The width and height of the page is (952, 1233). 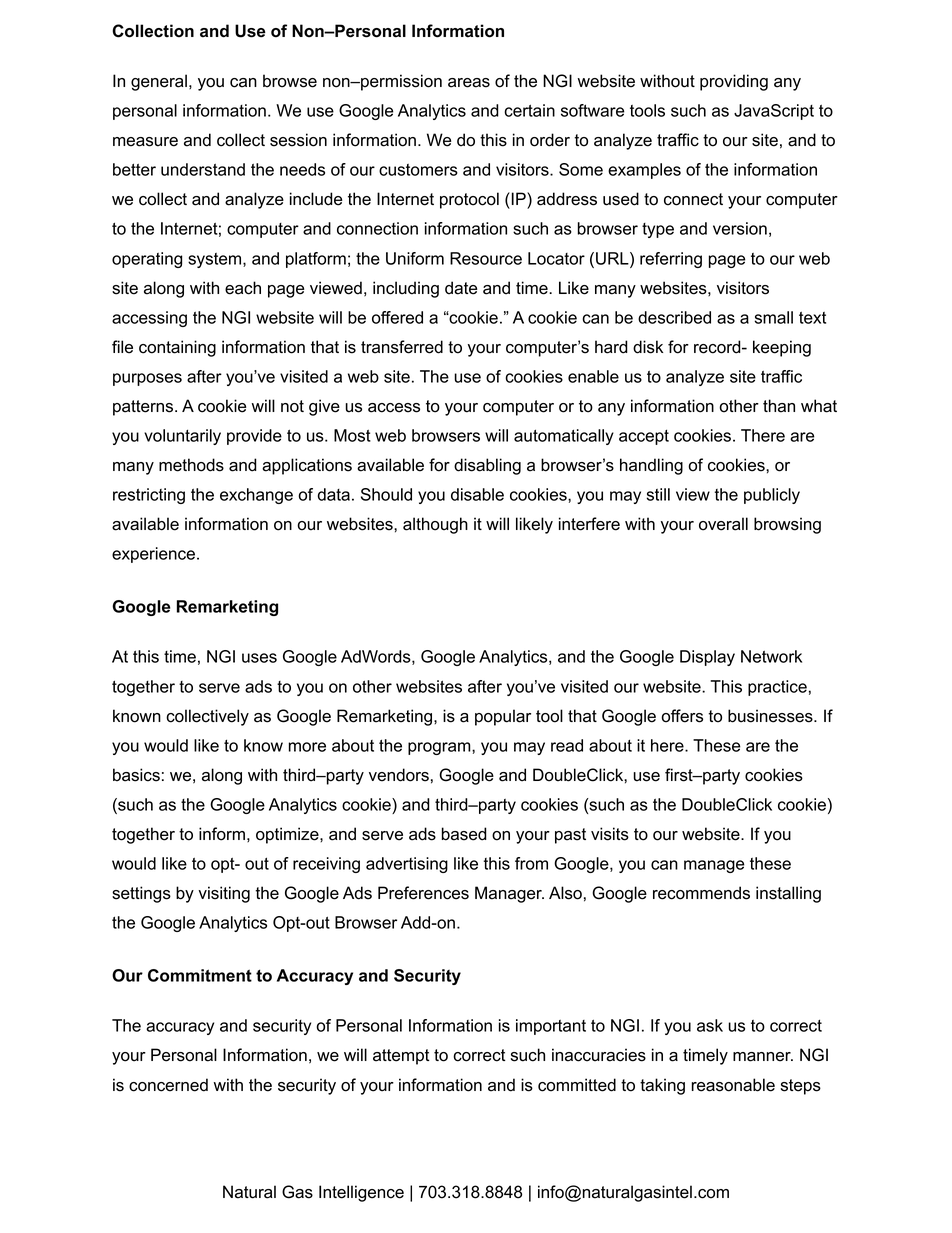 I want to click on areas, so click(x=469, y=83).
